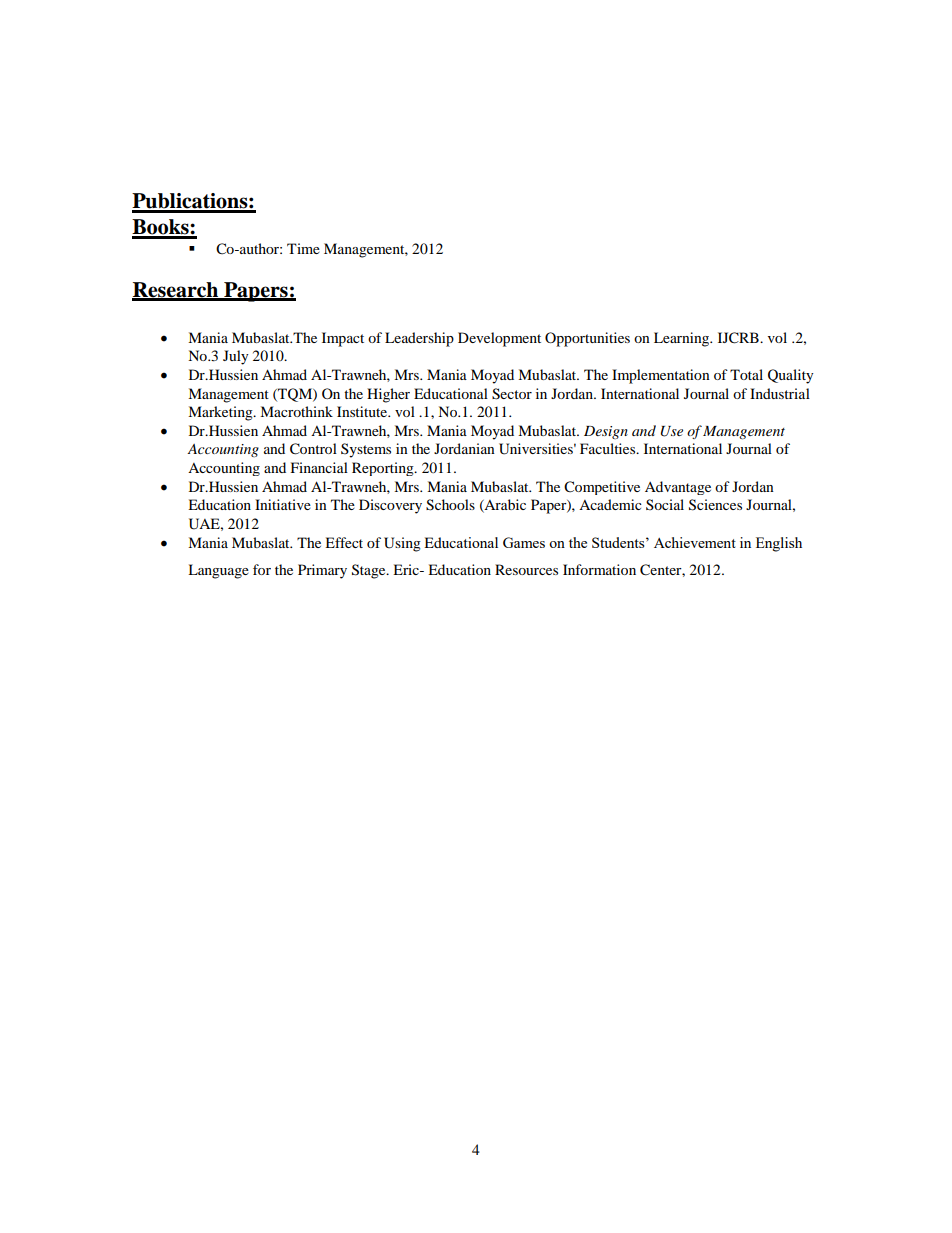 This screenshot has height=1233, width=952. I want to click on Time, so click(303, 248).
